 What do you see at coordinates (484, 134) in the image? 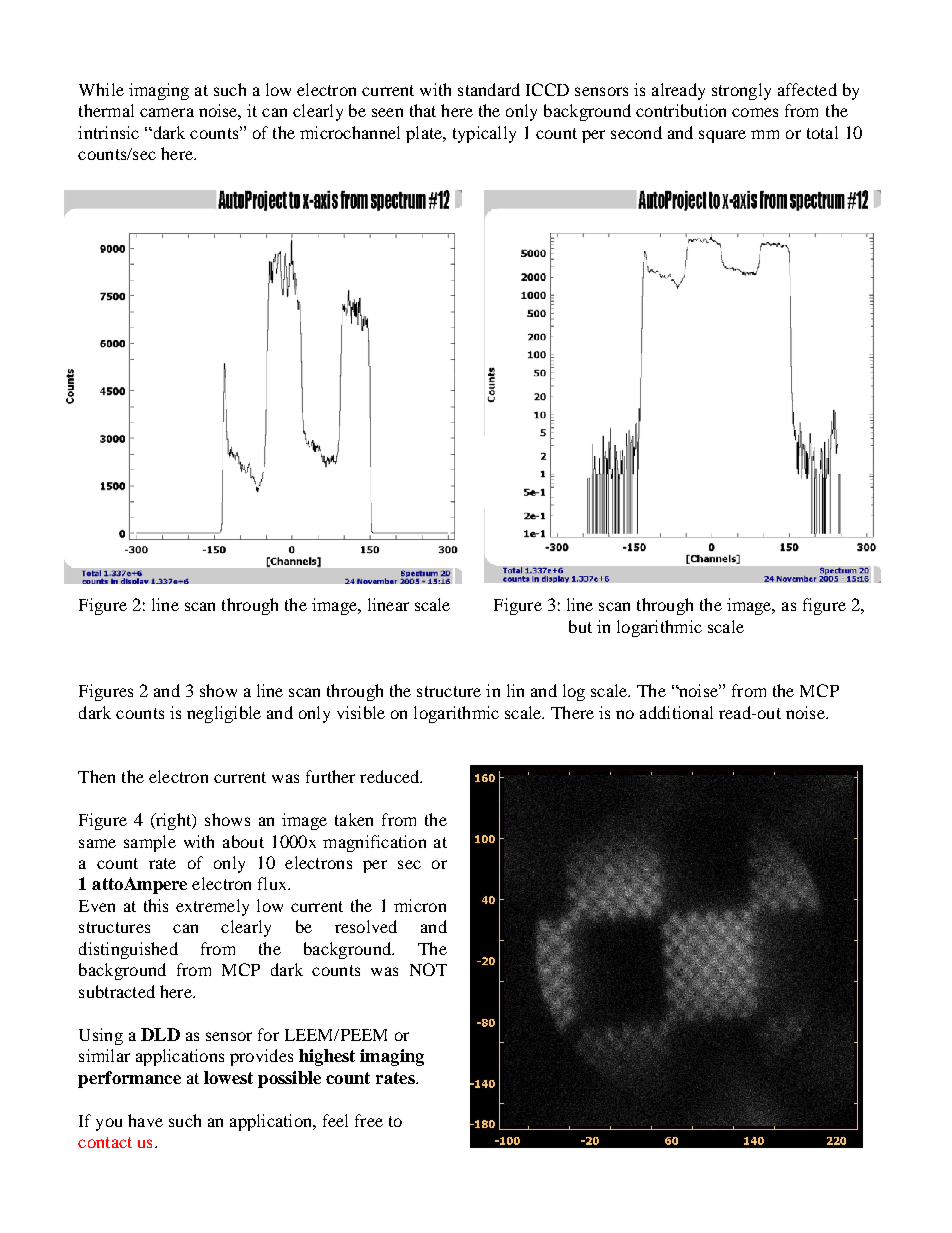
I see `typically` at bounding box center [484, 134].
